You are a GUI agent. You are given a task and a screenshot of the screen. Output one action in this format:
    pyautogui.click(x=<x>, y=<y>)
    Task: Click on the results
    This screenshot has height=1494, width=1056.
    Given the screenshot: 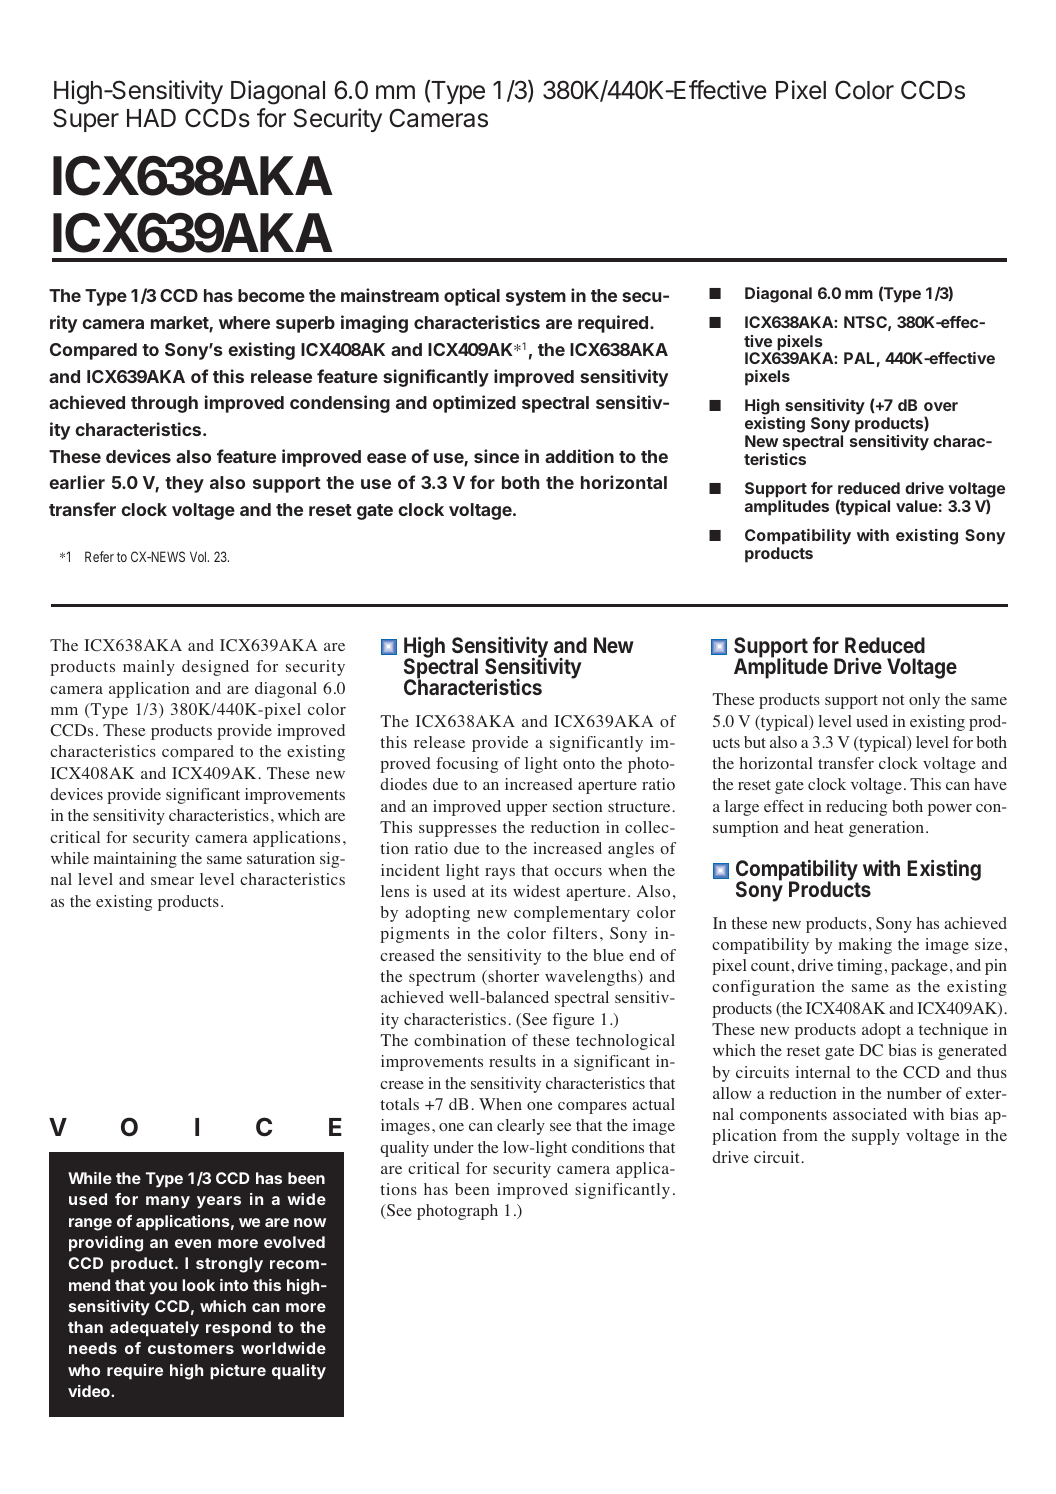 What is the action you would take?
    pyautogui.click(x=512, y=1061)
